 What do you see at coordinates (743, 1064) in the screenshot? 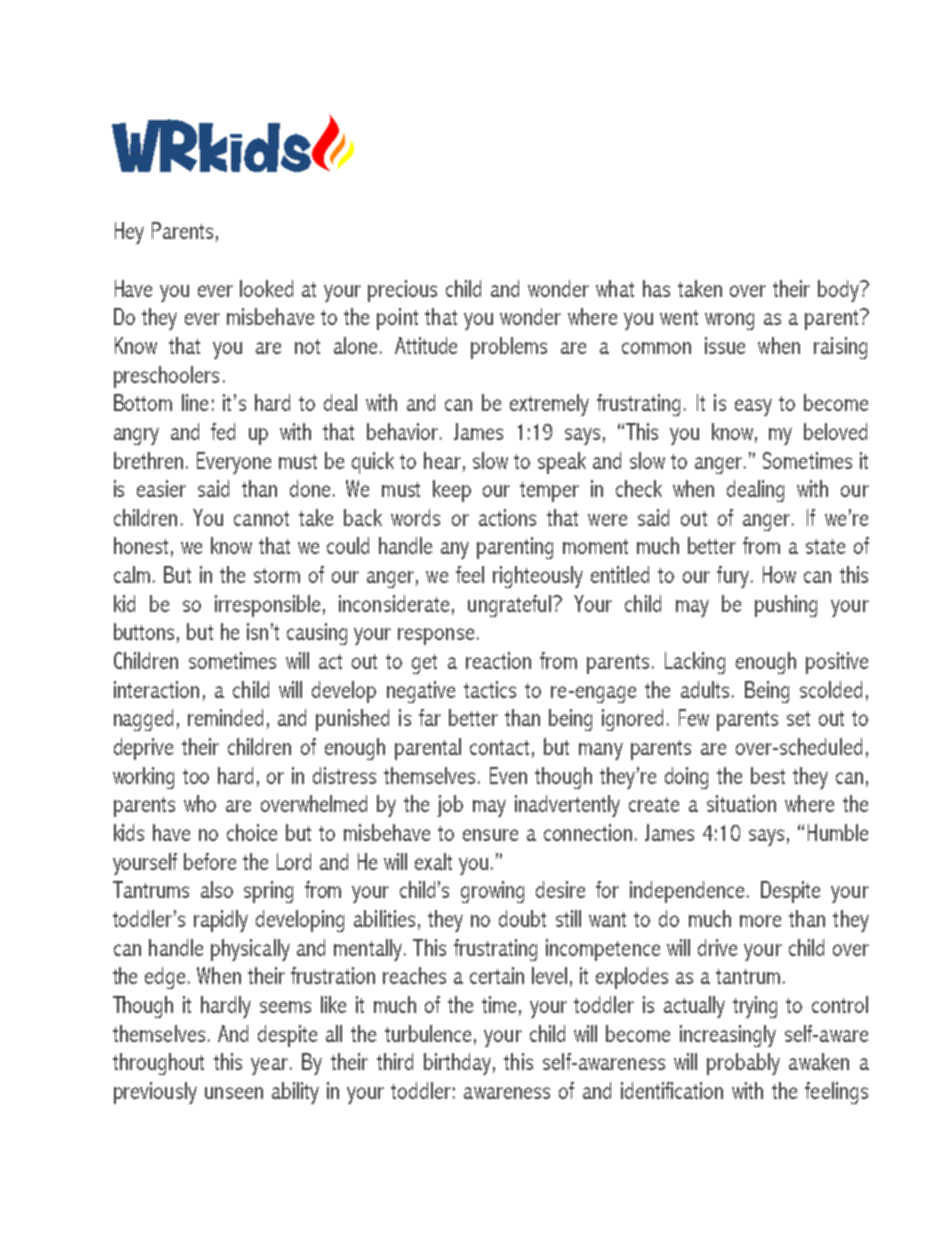
I see `probably` at bounding box center [743, 1064].
